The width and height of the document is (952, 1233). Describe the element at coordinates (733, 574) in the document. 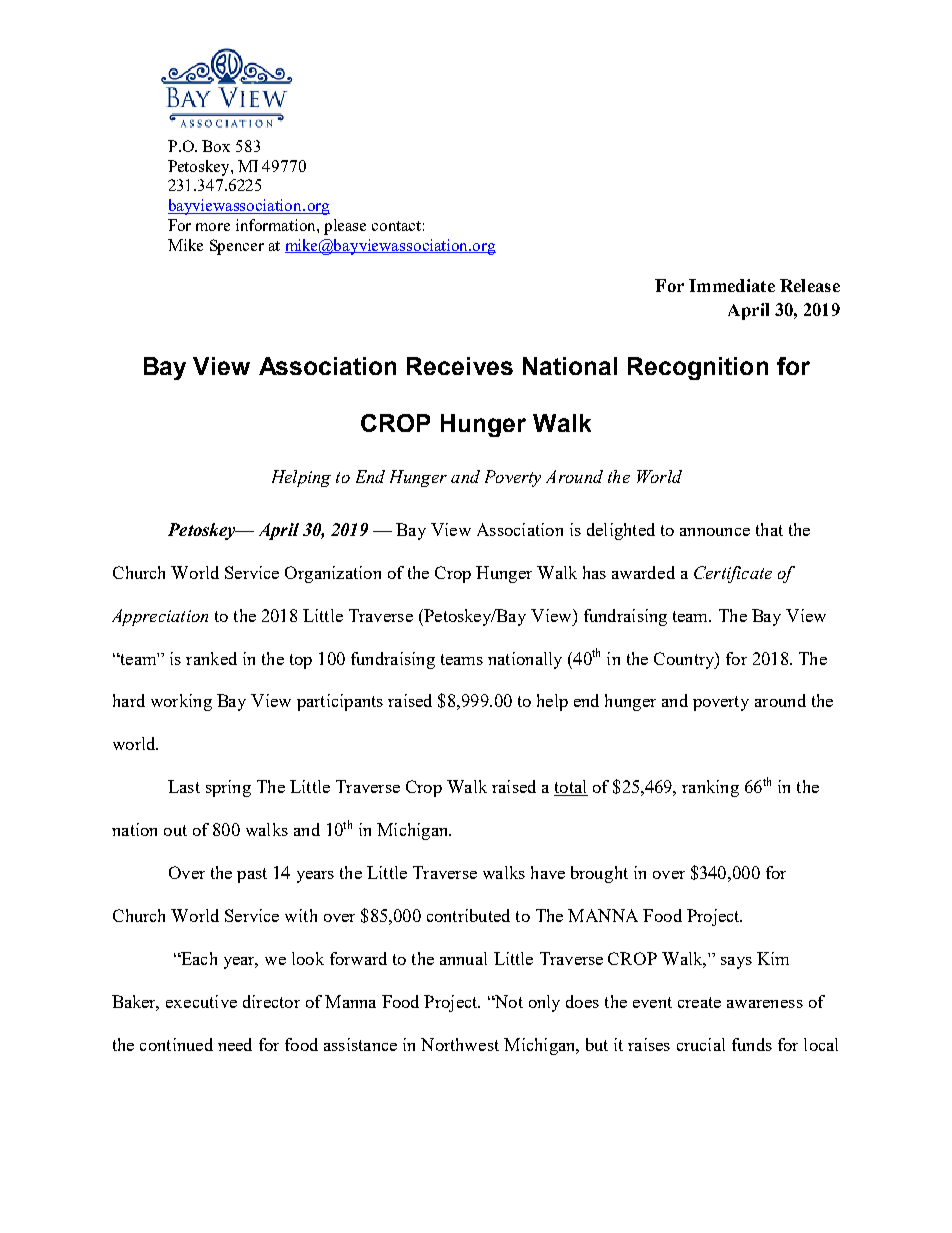

I see `Certificate` at that location.
